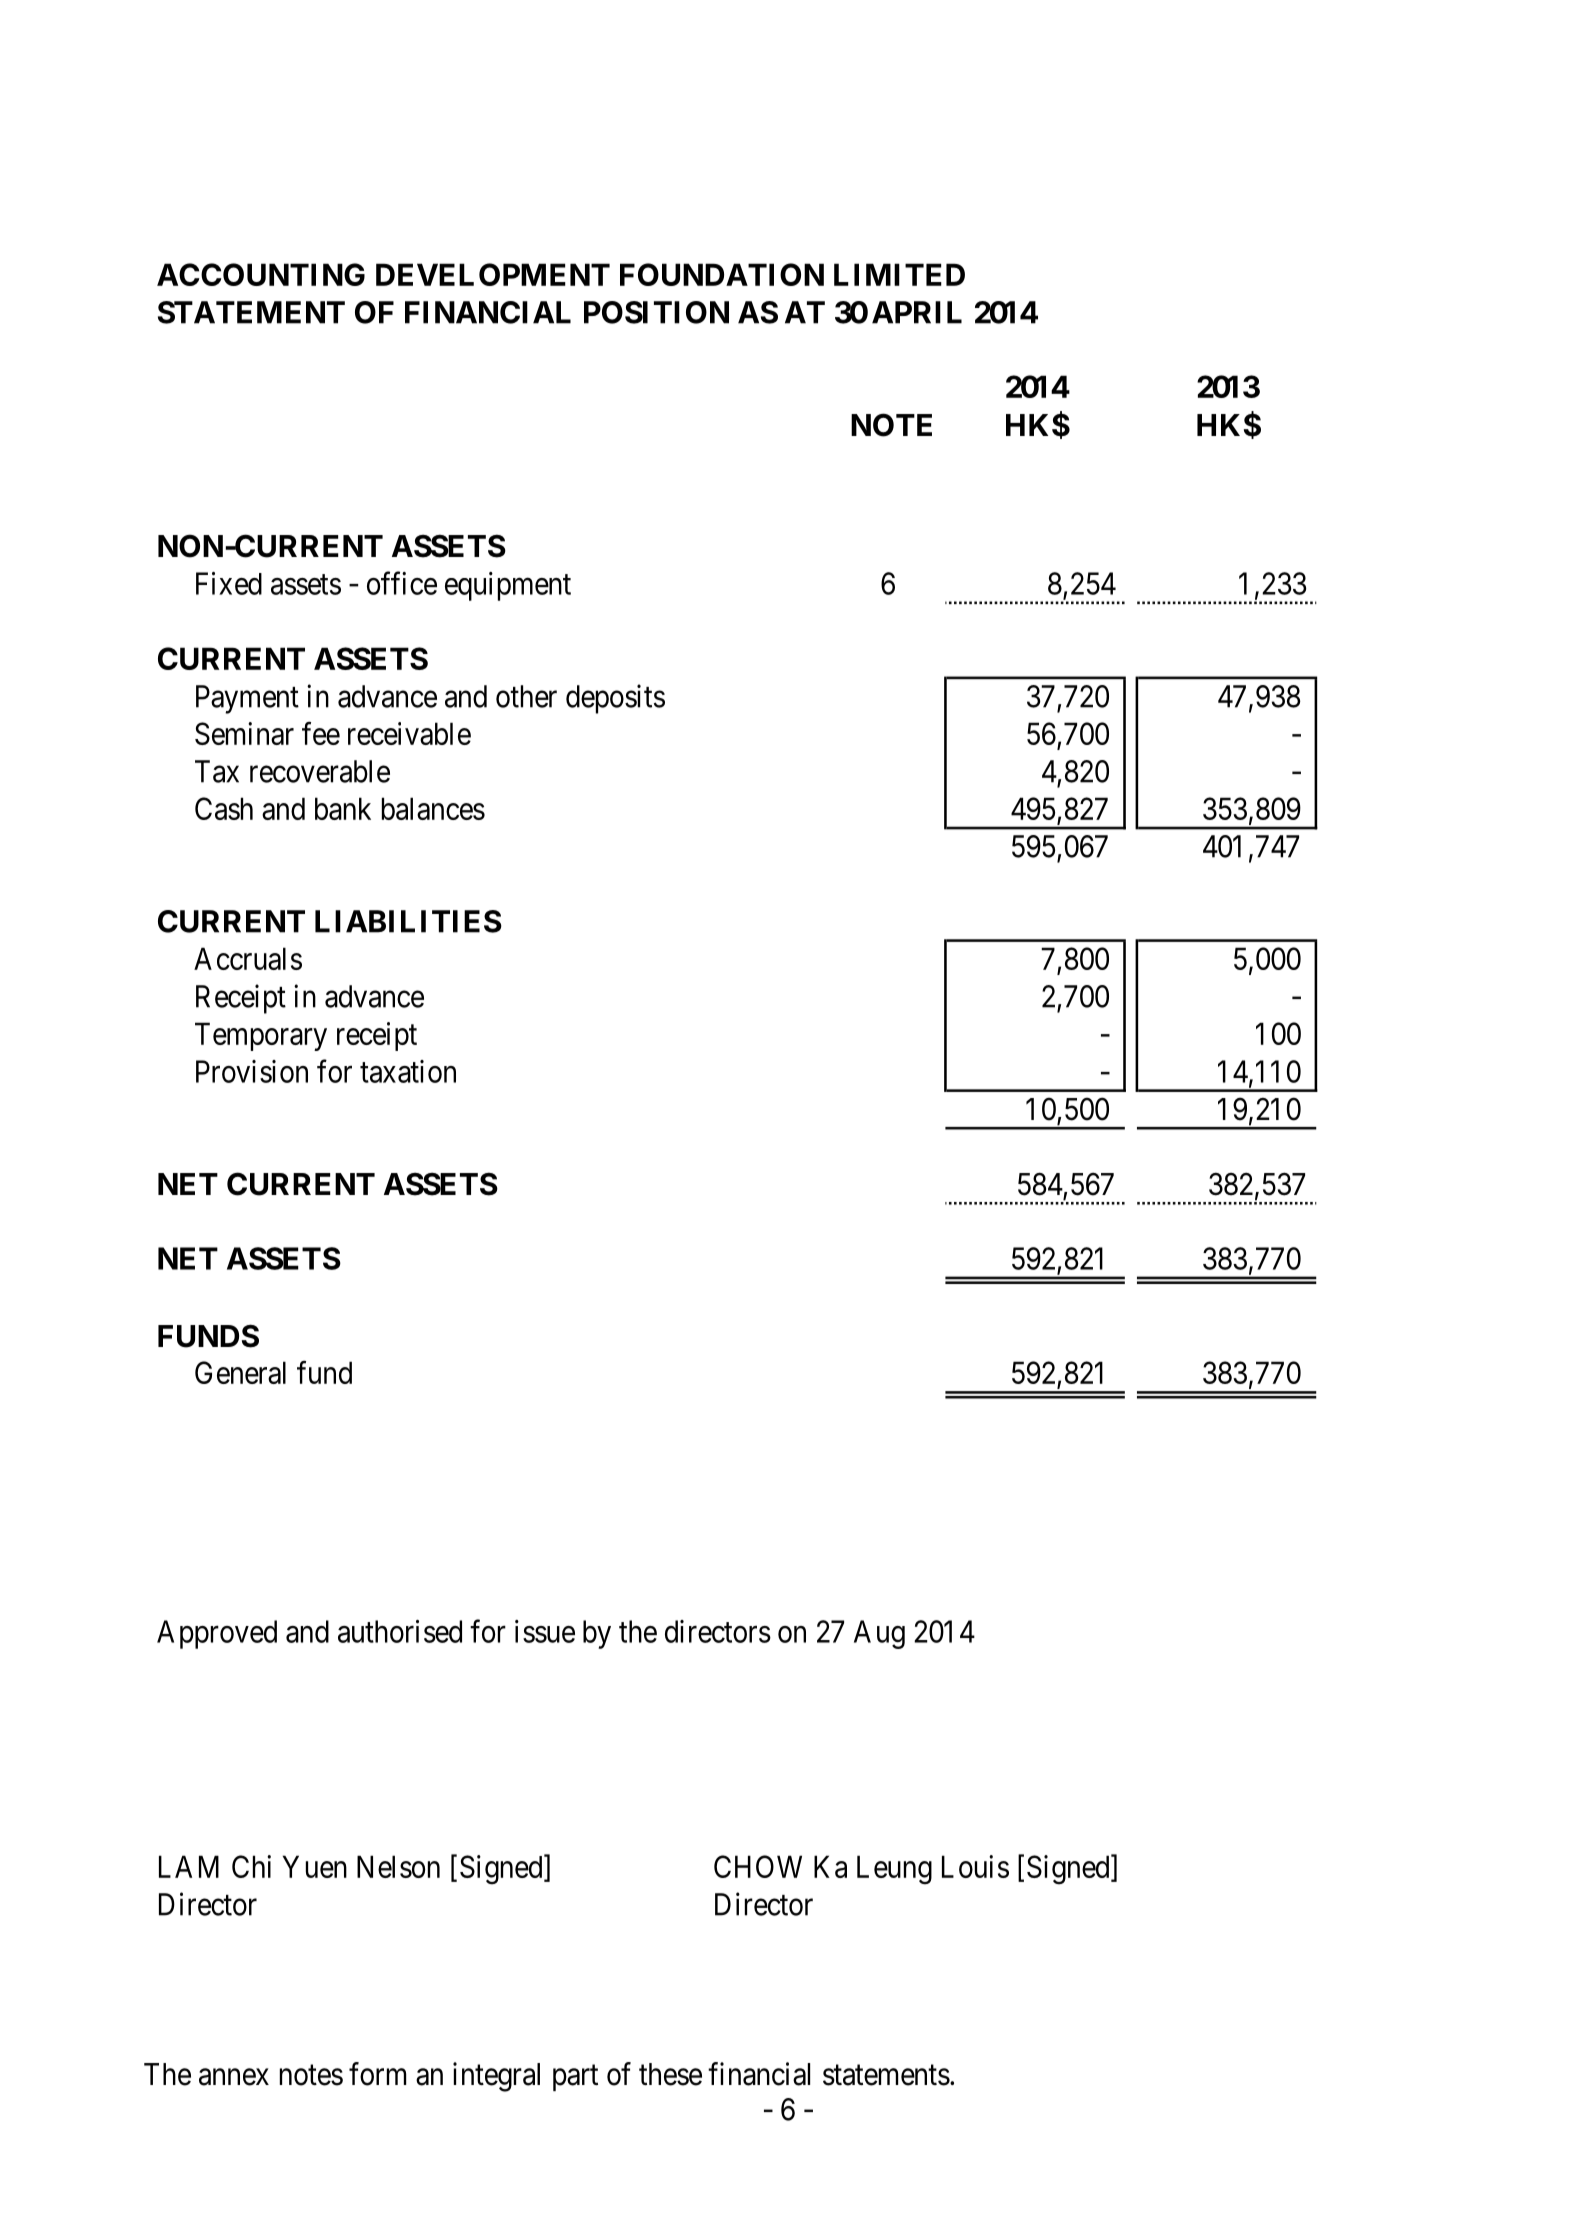  Describe the element at coordinates (508, 586) in the screenshot. I see `equipment` at that location.
